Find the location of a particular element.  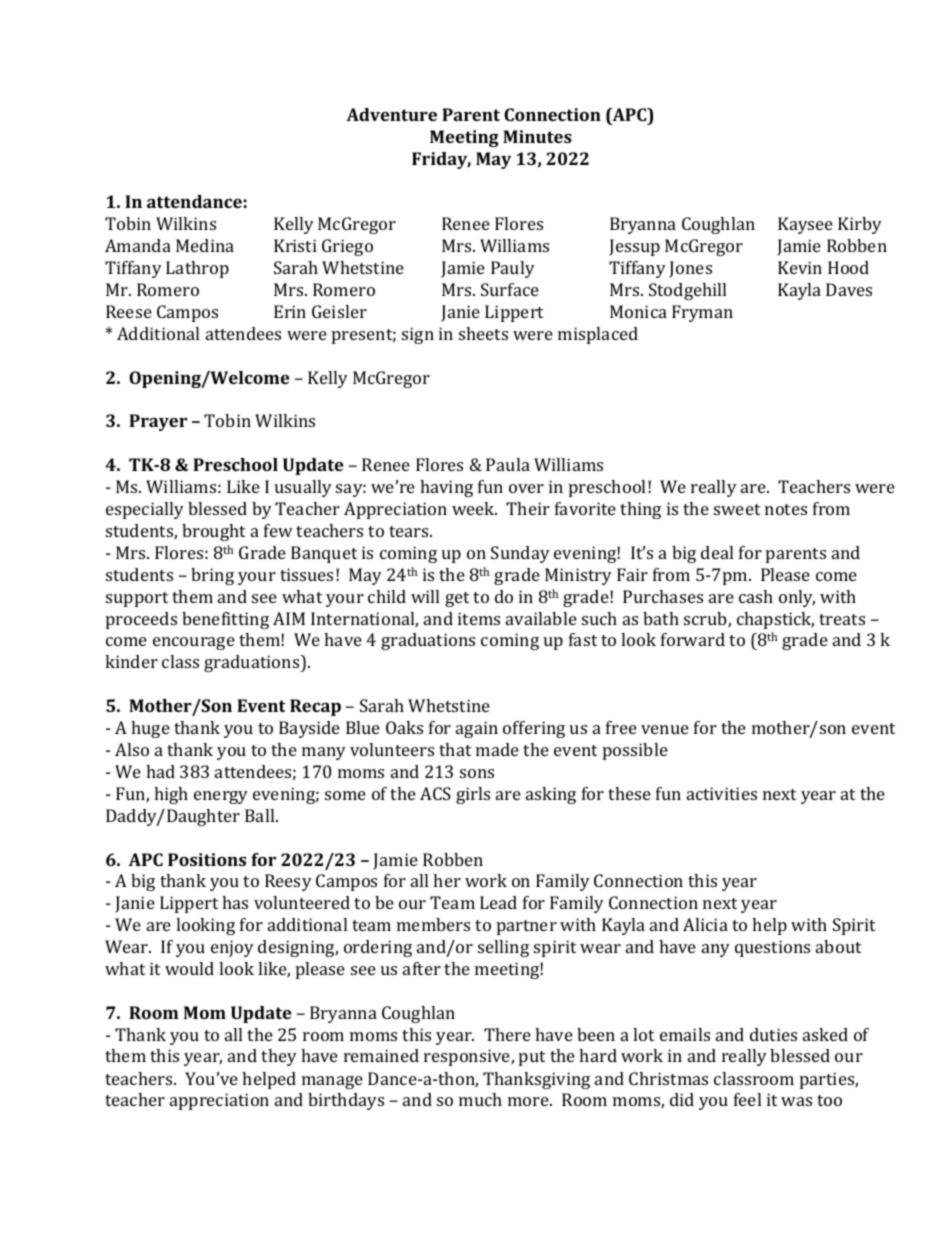

Prayer is located at coordinates (158, 422).
